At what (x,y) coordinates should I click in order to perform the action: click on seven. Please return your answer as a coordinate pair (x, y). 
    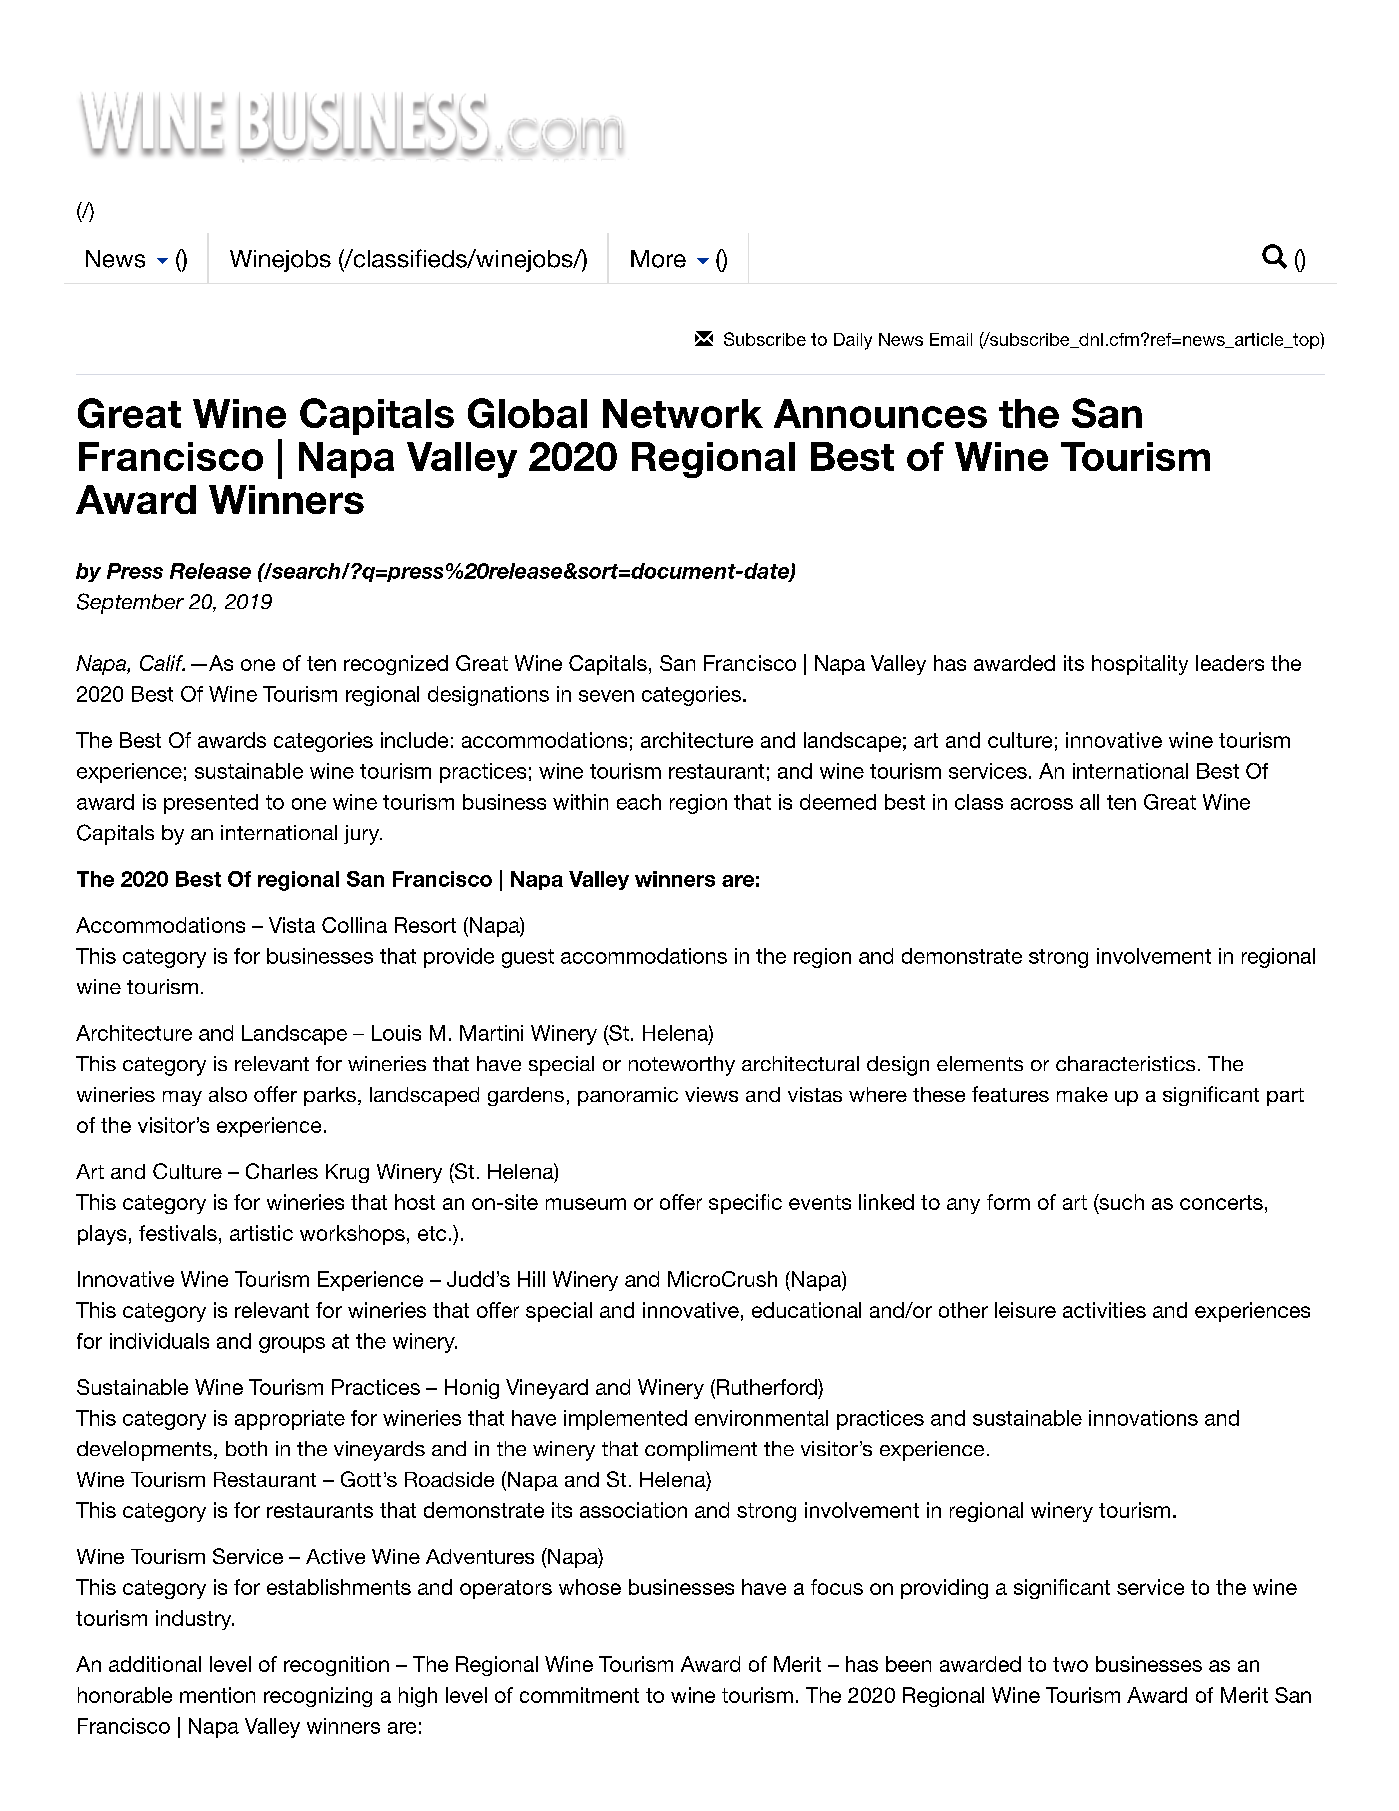
    Looking at the image, I should click on (606, 696).
